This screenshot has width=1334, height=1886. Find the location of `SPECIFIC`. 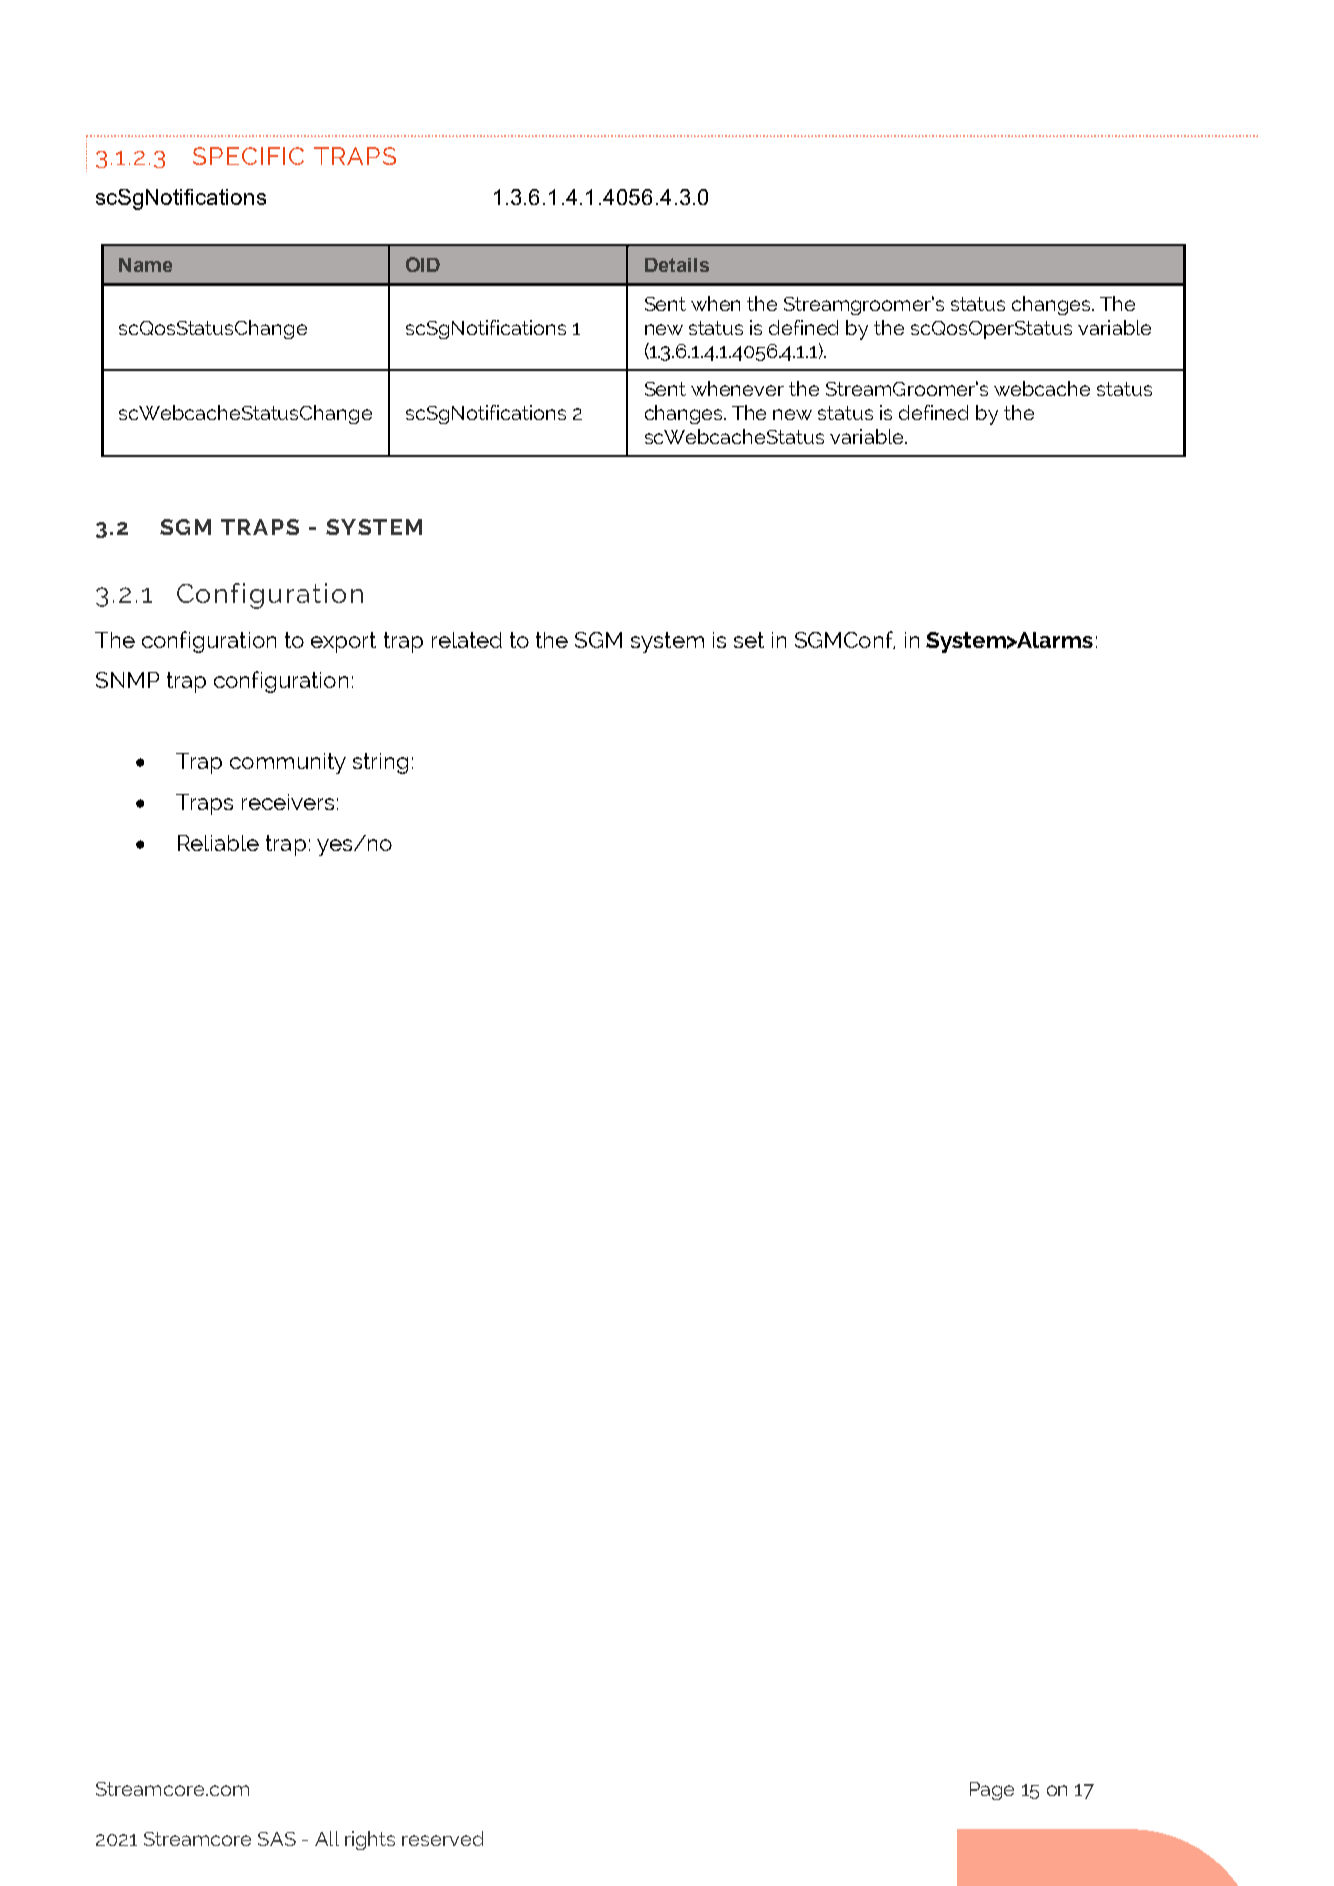

SPECIFIC is located at coordinates (248, 156).
